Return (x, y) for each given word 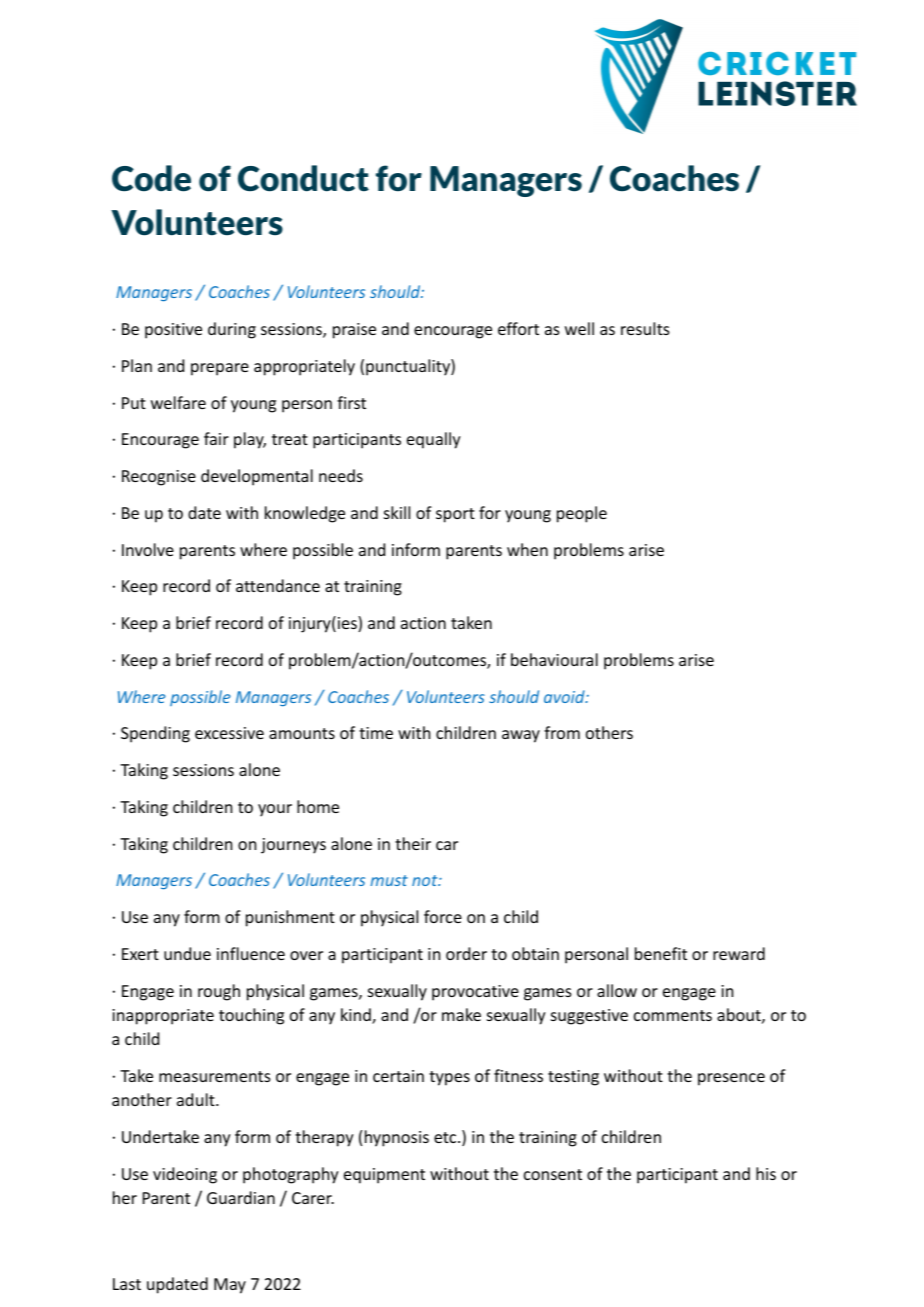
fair (216, 438)
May (230, 1286)
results (645, 328)
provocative (475, 993)
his (766, 1173)
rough (219, 992)
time (376, 733)
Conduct (303, 178)
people (582, 514)
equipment (384, 1176)
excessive (229, 733)
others (609, 732)
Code (151, 178)
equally (434, 440)
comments (673, 1015)
